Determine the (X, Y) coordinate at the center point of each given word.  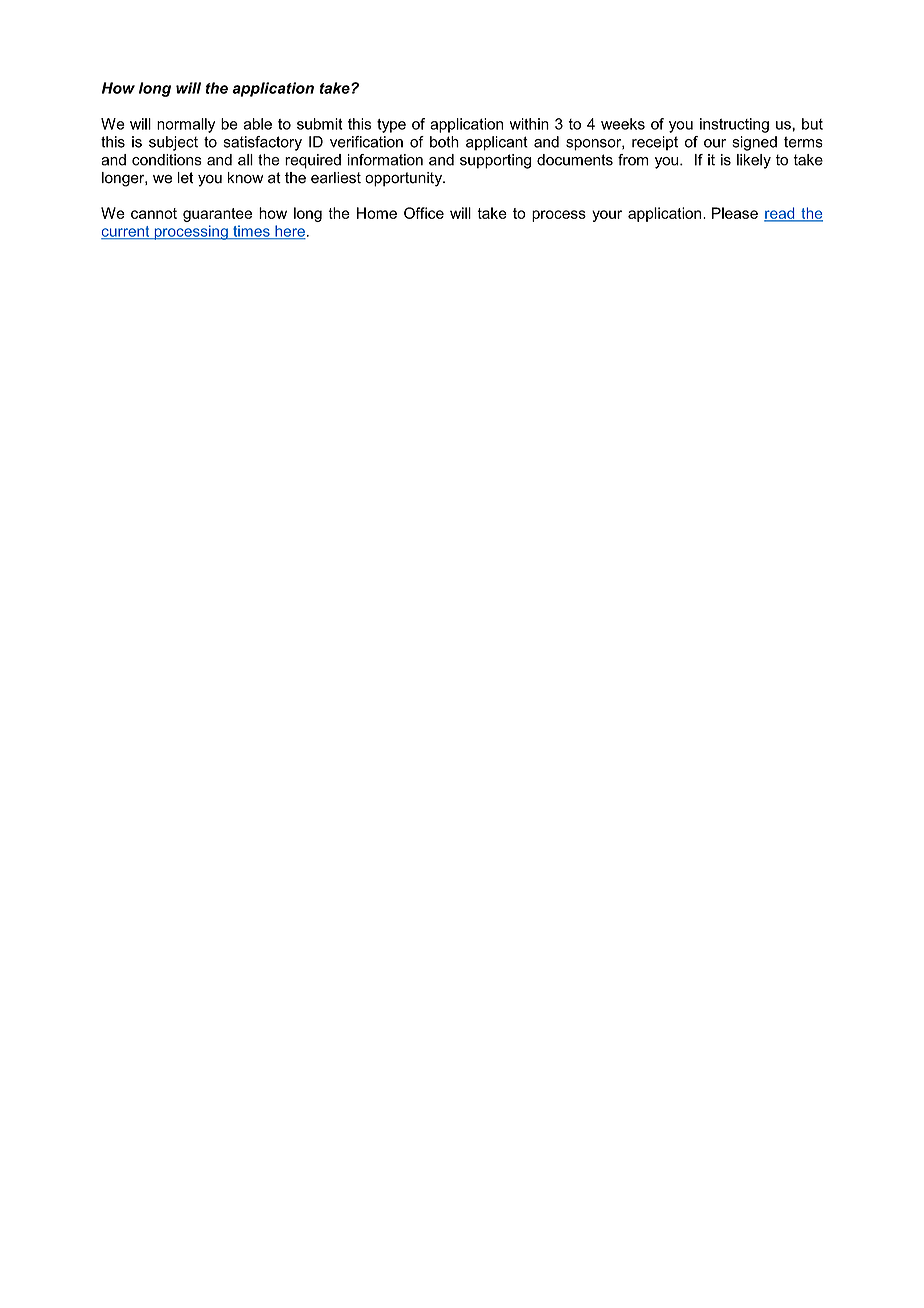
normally (186, 125)
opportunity (404, 179)
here (289, 232)
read (780, 214)
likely (754, 161)
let (186, 178)
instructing (734, 125)
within (529, 124)
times (251, 232)
